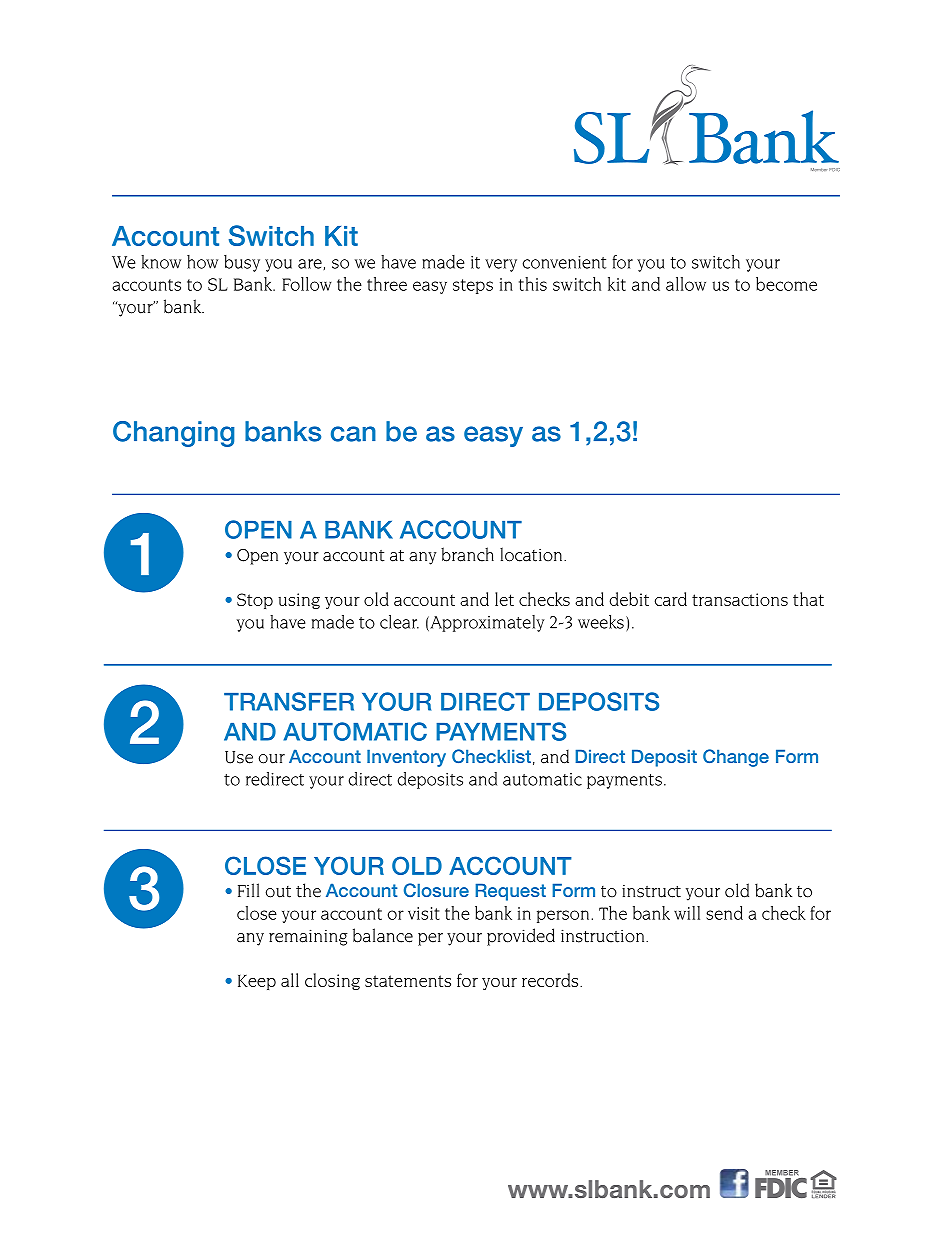 The image size is (952, 1233). I want to click on Changing, so click(173, 434).
